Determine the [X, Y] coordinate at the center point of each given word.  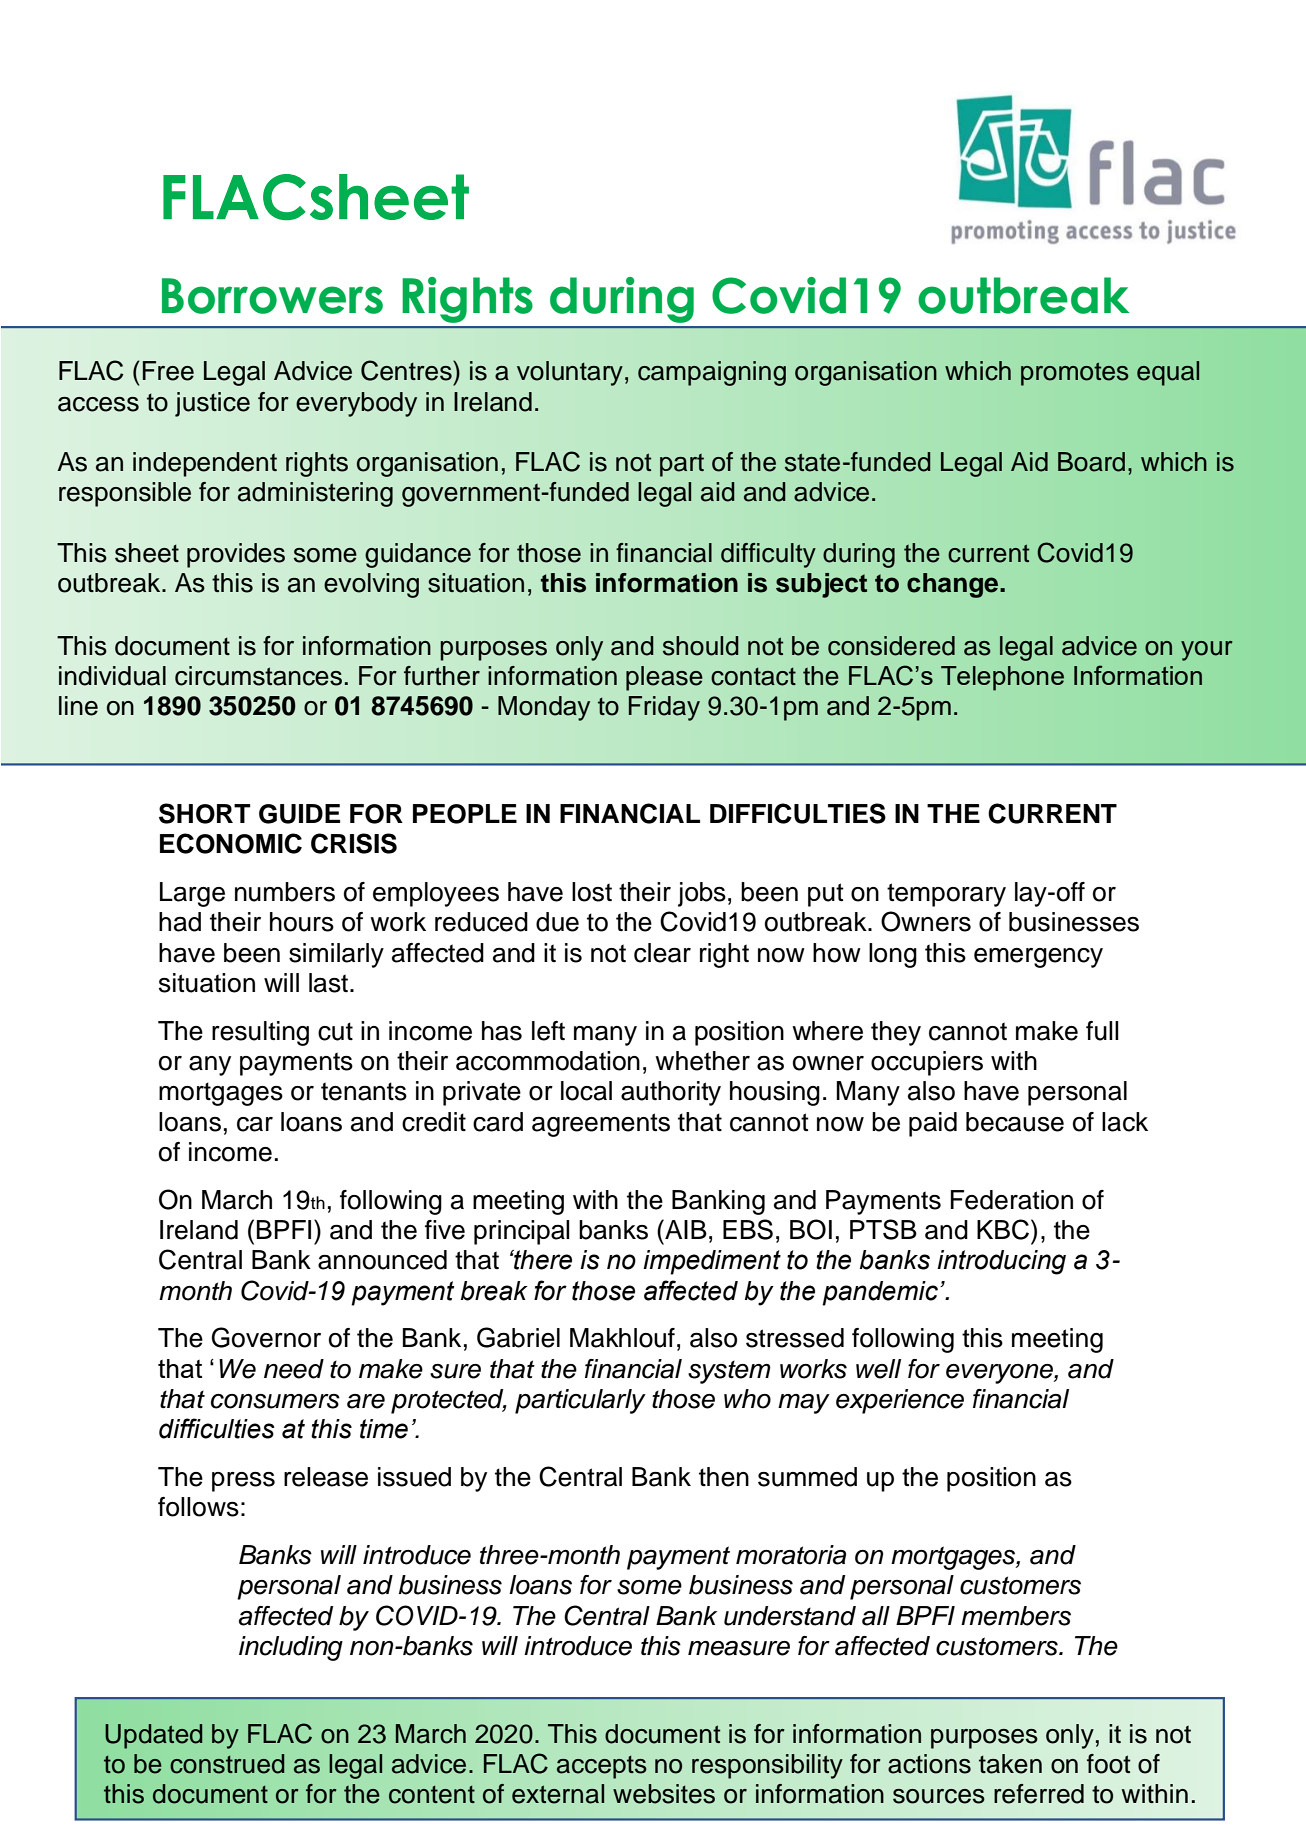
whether [702, 1061]
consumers [275, 1401]
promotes [1075, 374]
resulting [260, 1033]
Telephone [1002, 678]
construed [227, 1764]
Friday [664, 708]
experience [900, 1401]
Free [168, 371]
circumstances [258, 676]
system [729, 1372]
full [1102, 1031]
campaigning [712, 373]
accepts [602, 1767]
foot [1108, 1764]
